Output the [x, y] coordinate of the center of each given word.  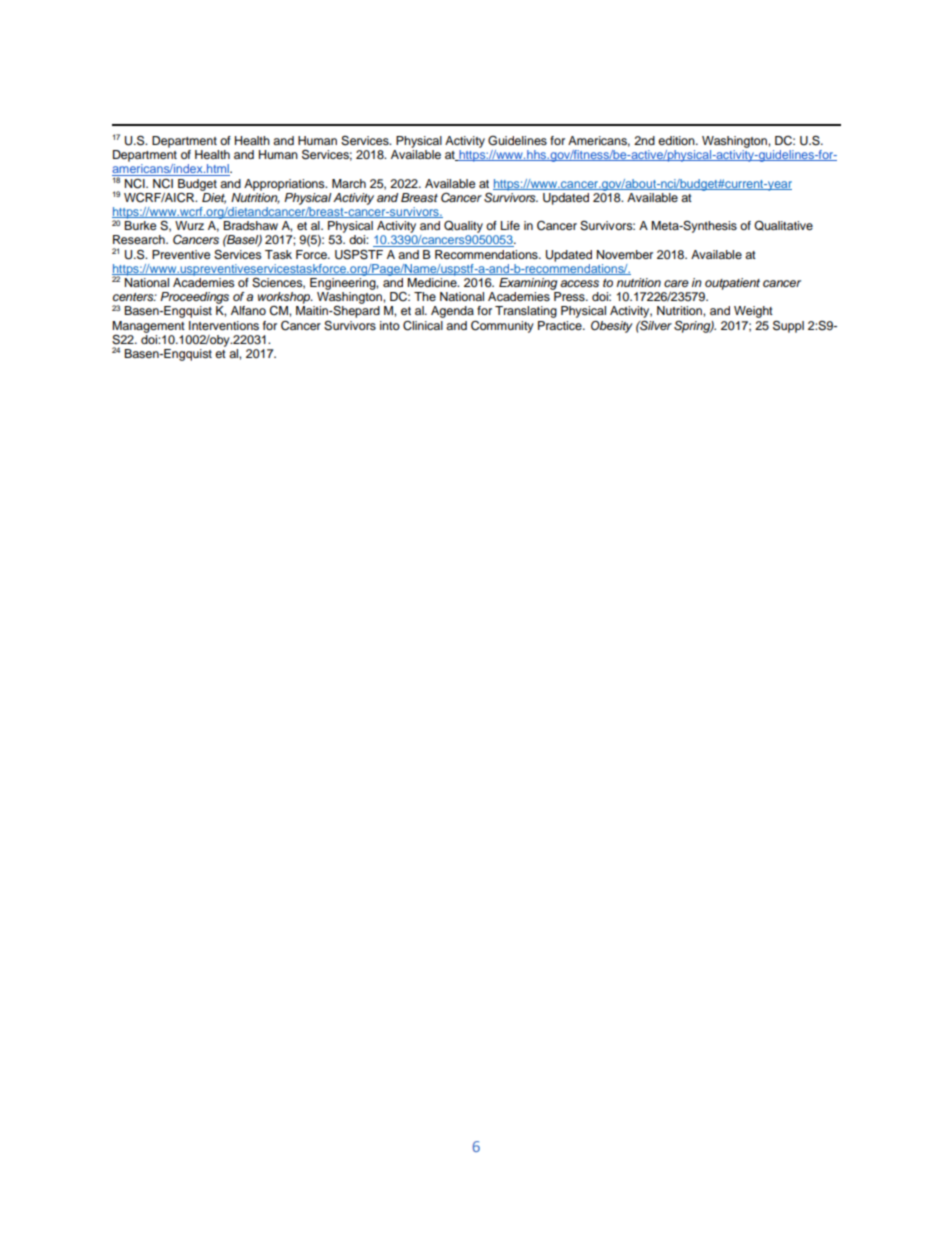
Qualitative [783, 226]
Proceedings [194, 298]
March [349, 183]
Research [140, 239]
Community [502, 326]
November [625, 254]
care [676, 283]
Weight [753, 312]
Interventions [224, 325]
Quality [463, 226]
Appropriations [285, 185]
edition [677, 140]
